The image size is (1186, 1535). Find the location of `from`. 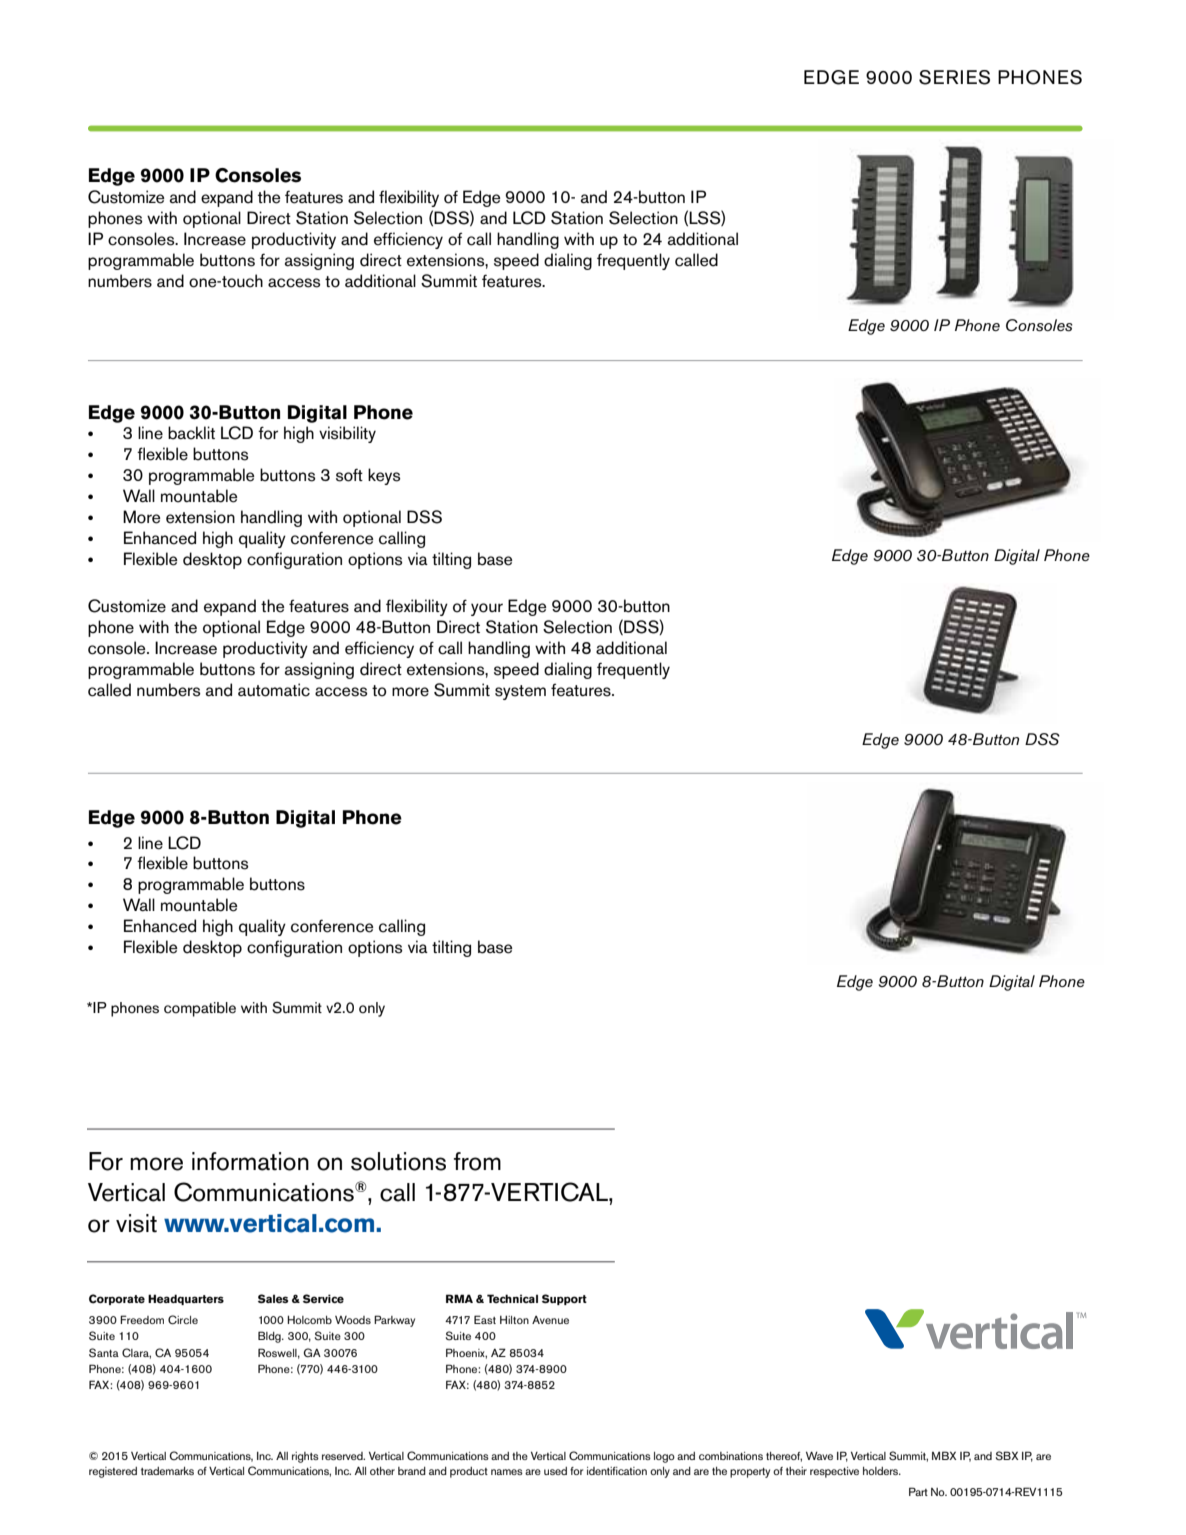

from is located at coordinates (477, 1161).
